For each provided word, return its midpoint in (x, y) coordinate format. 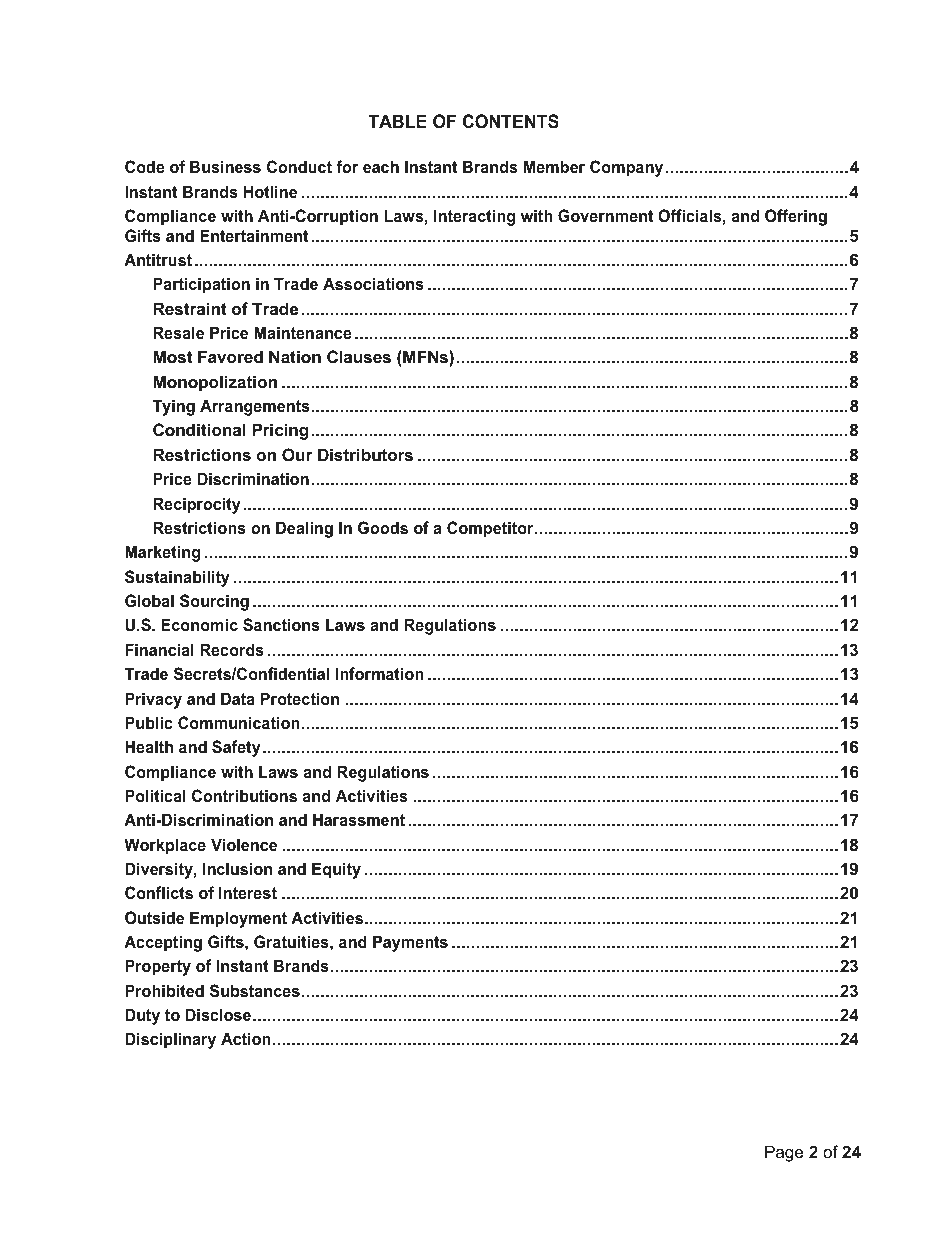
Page (784, 1153)
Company (626, 168)
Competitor (491, 529)
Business (225, 166)
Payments (410, 943)
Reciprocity (197, 505)
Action (245, 1038)
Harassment (359, 819)
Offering (796, 217)
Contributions (244, 795)
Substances (255, 991)
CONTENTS (511, 121)
